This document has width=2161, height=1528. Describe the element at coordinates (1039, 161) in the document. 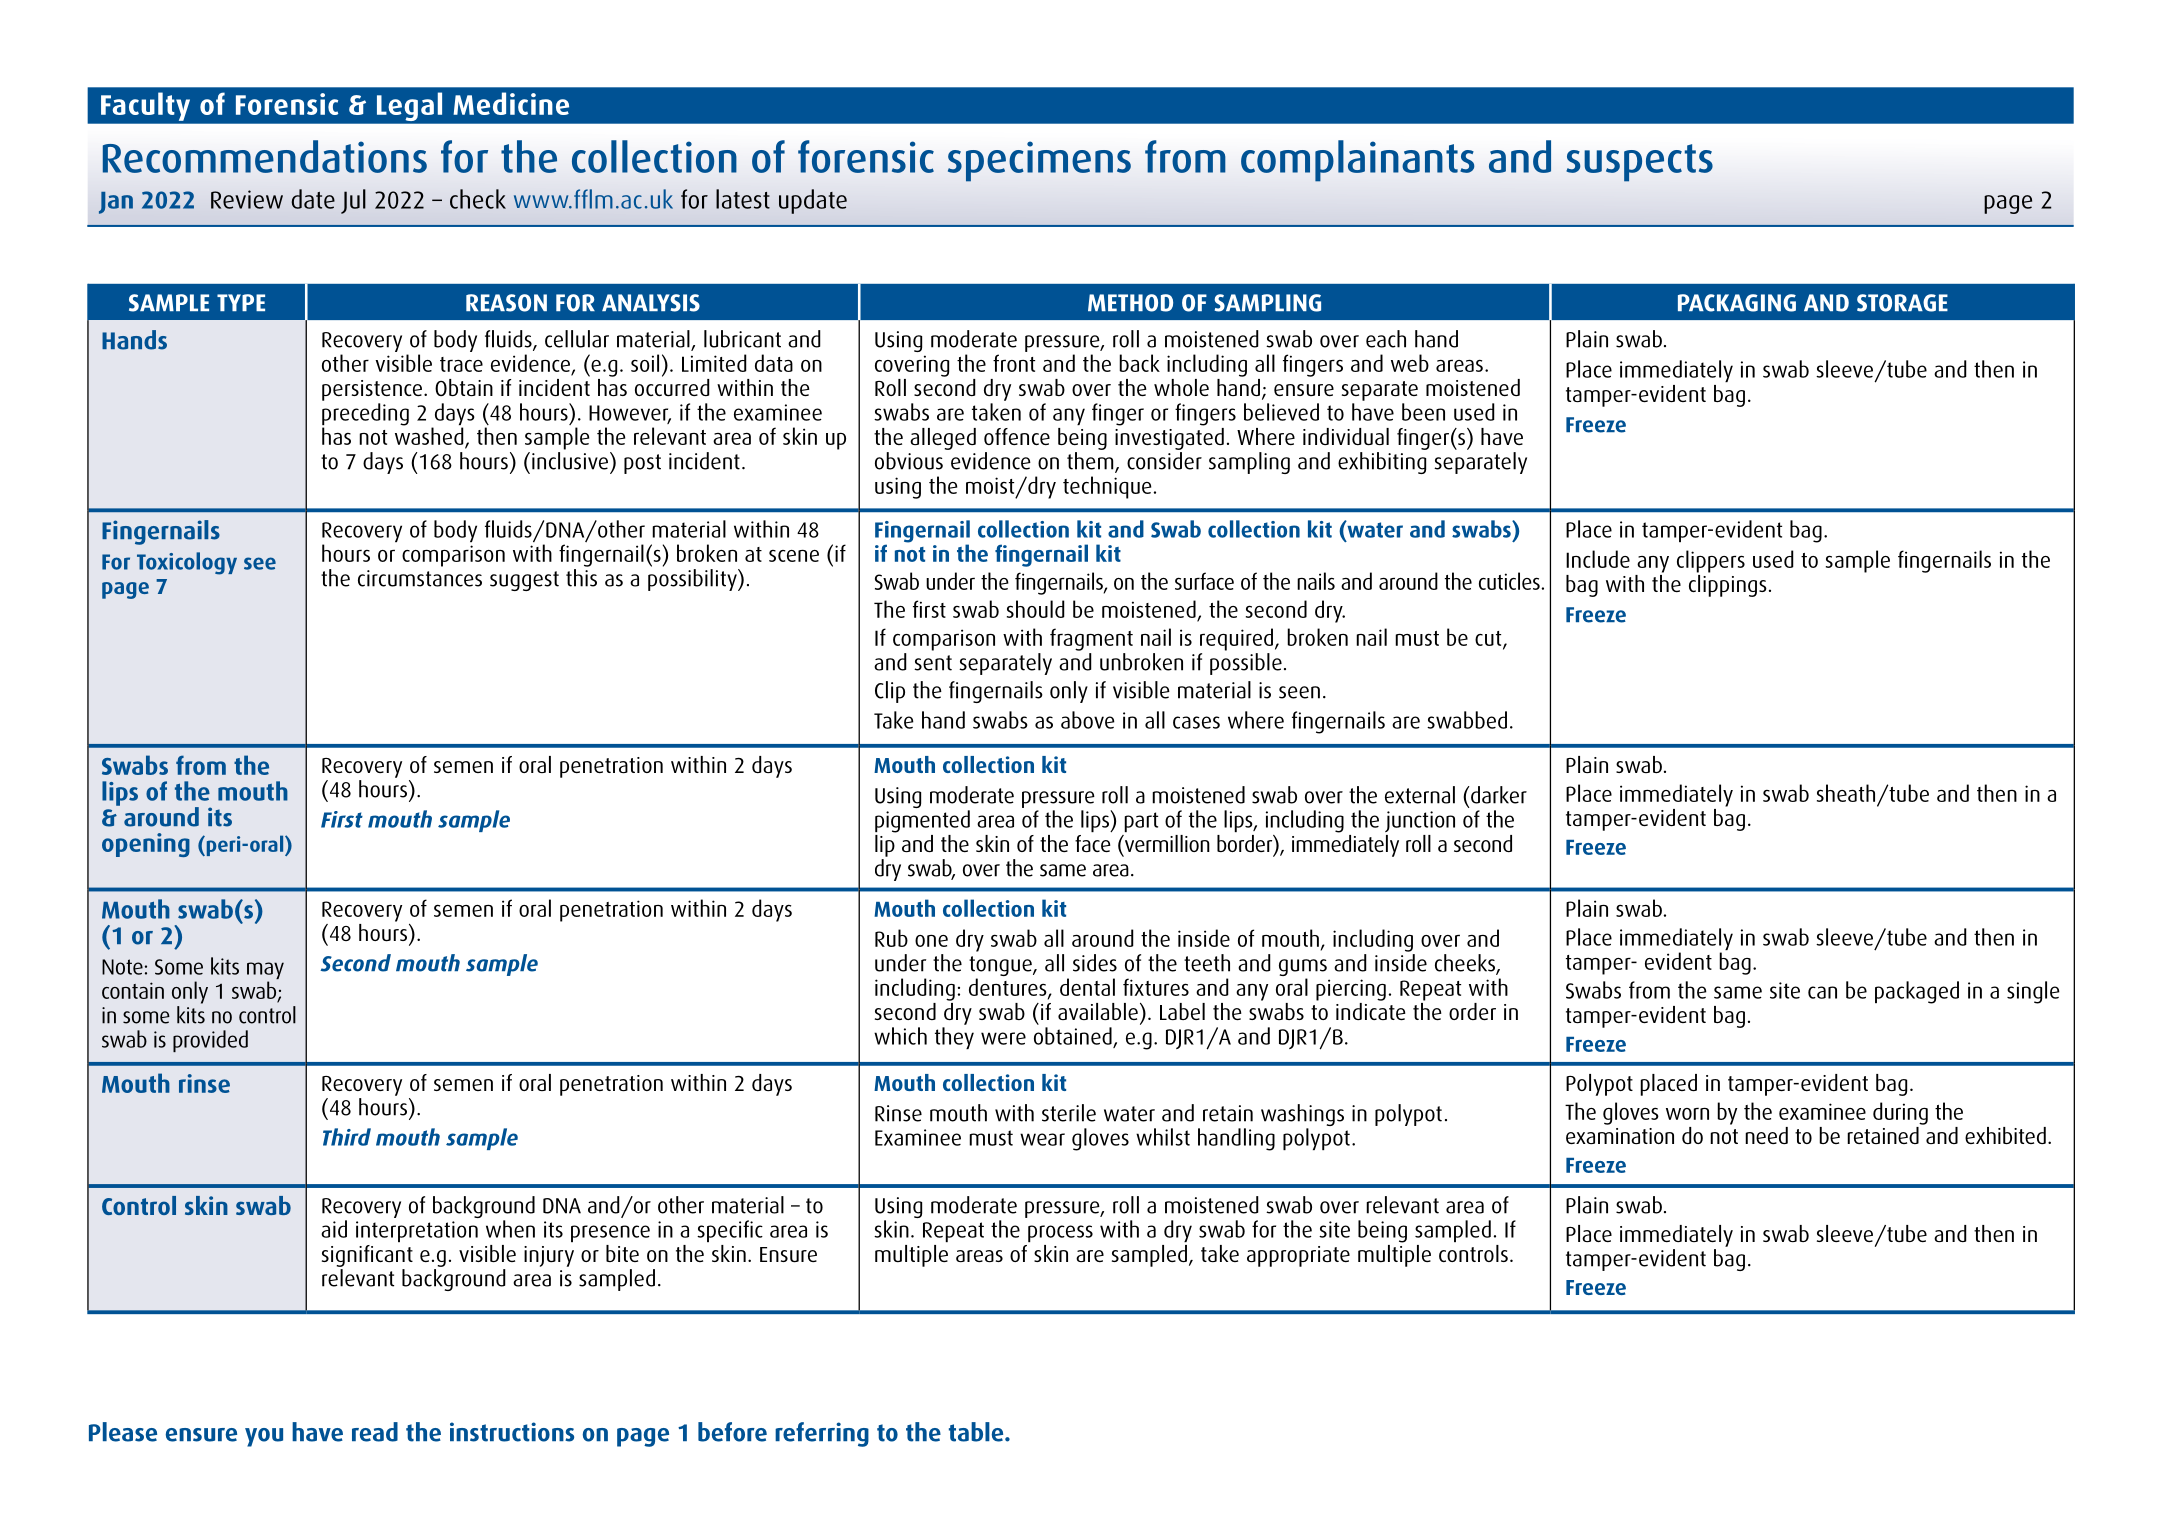

I see `specimens` at that location.
